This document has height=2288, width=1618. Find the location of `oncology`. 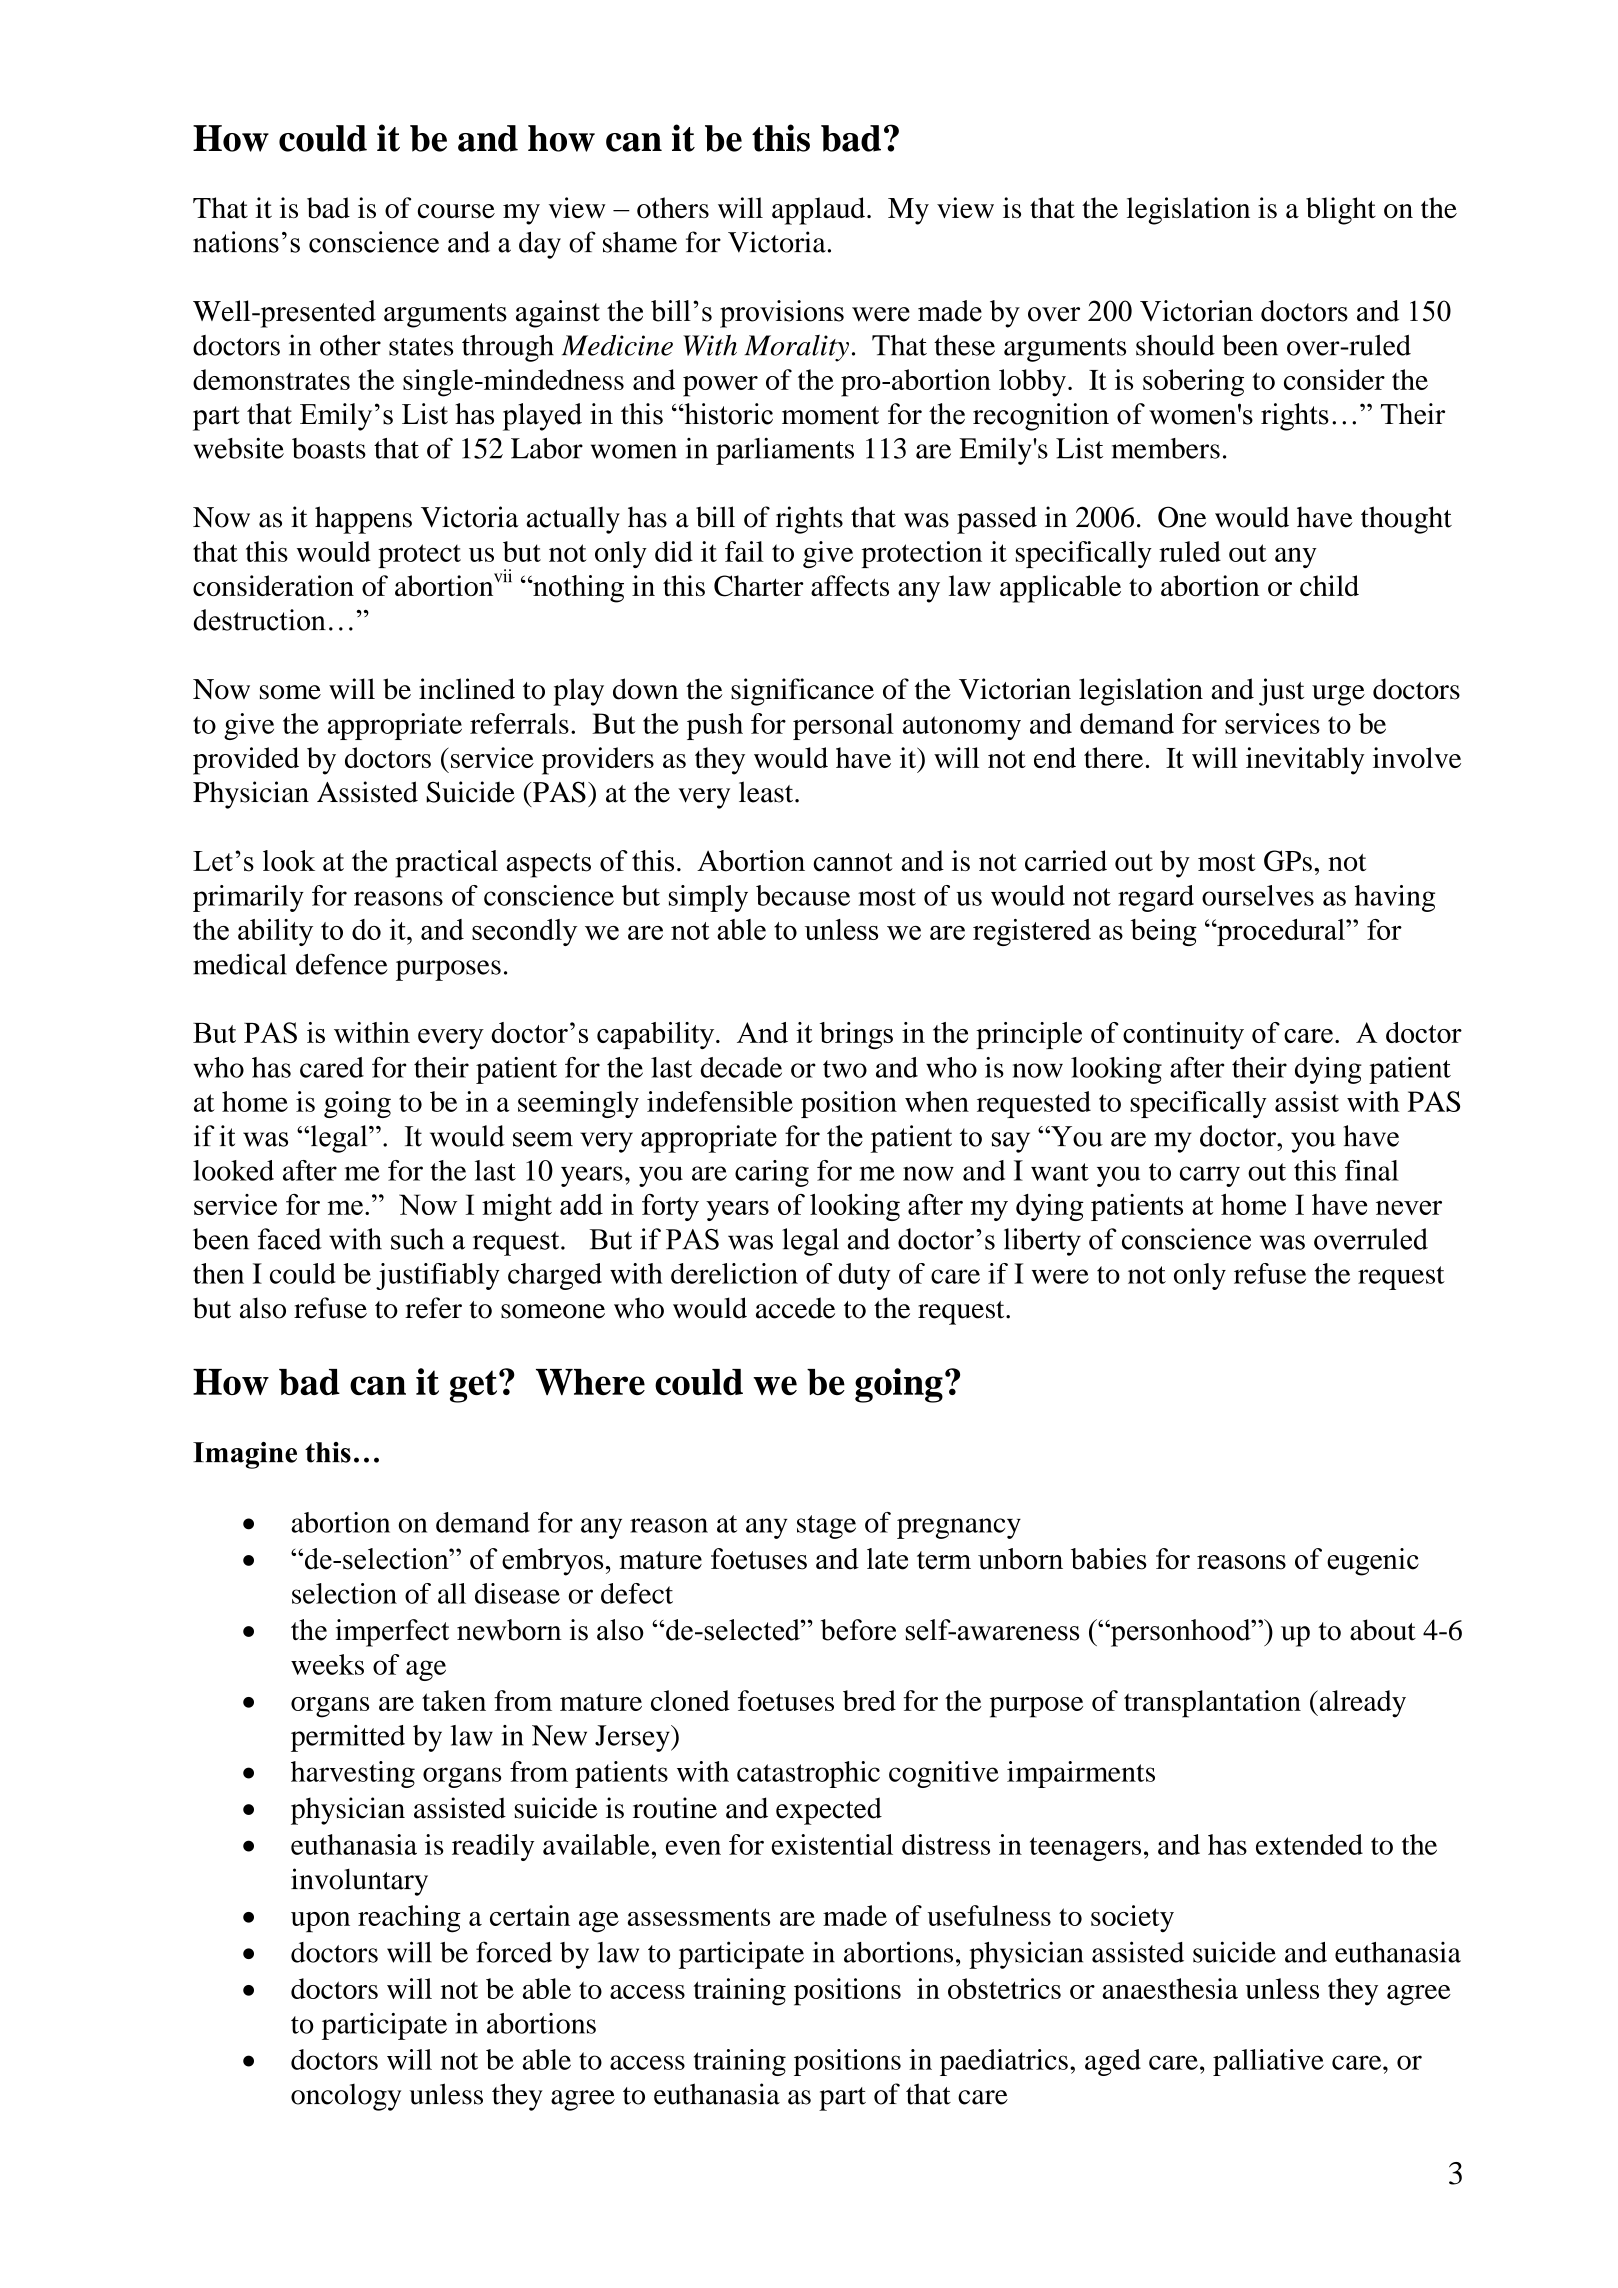

oncology is located at coordinates (346, 2097).
